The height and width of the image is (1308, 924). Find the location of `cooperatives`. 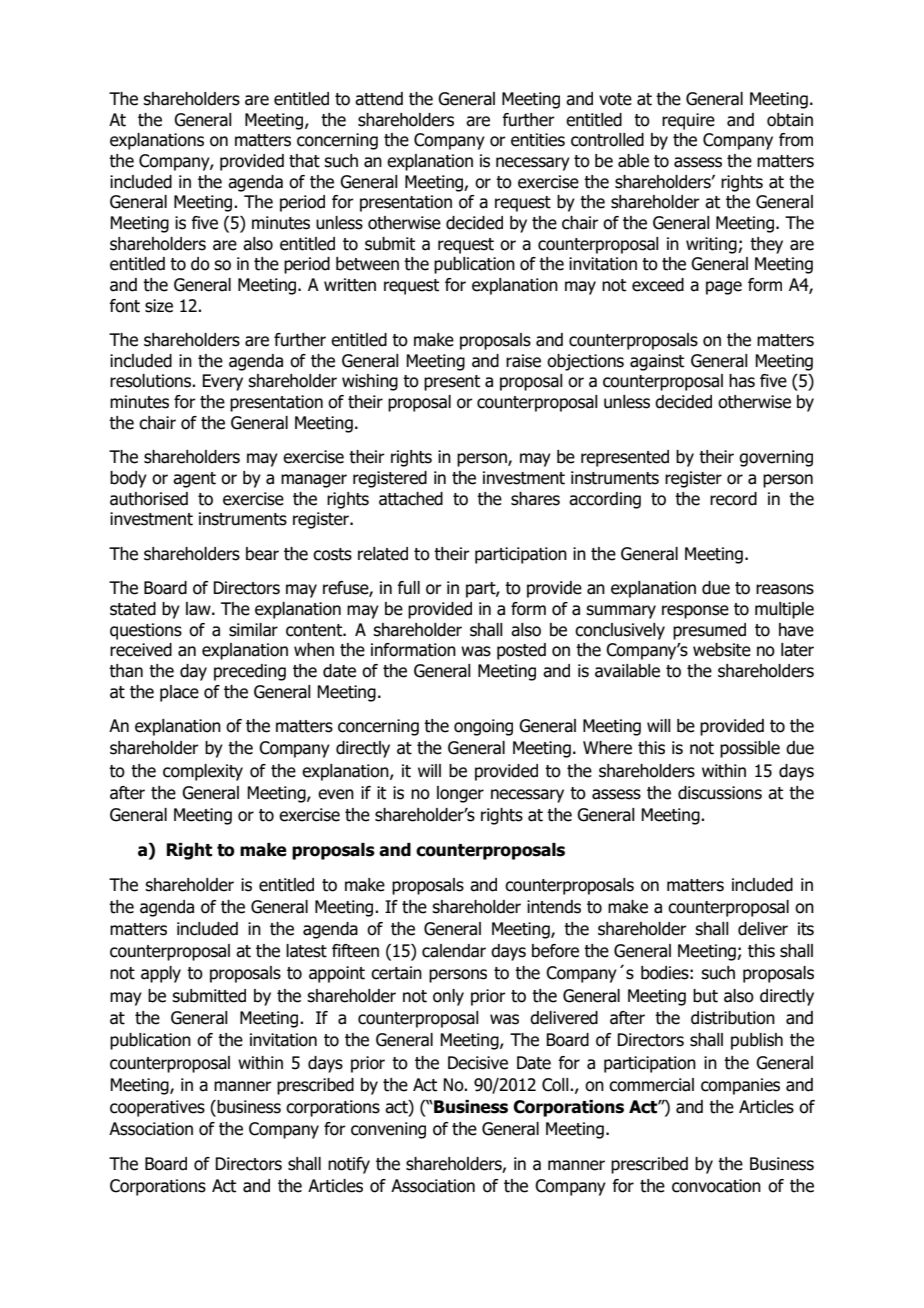

cooperatives is located at coordinates (157, 1108).
